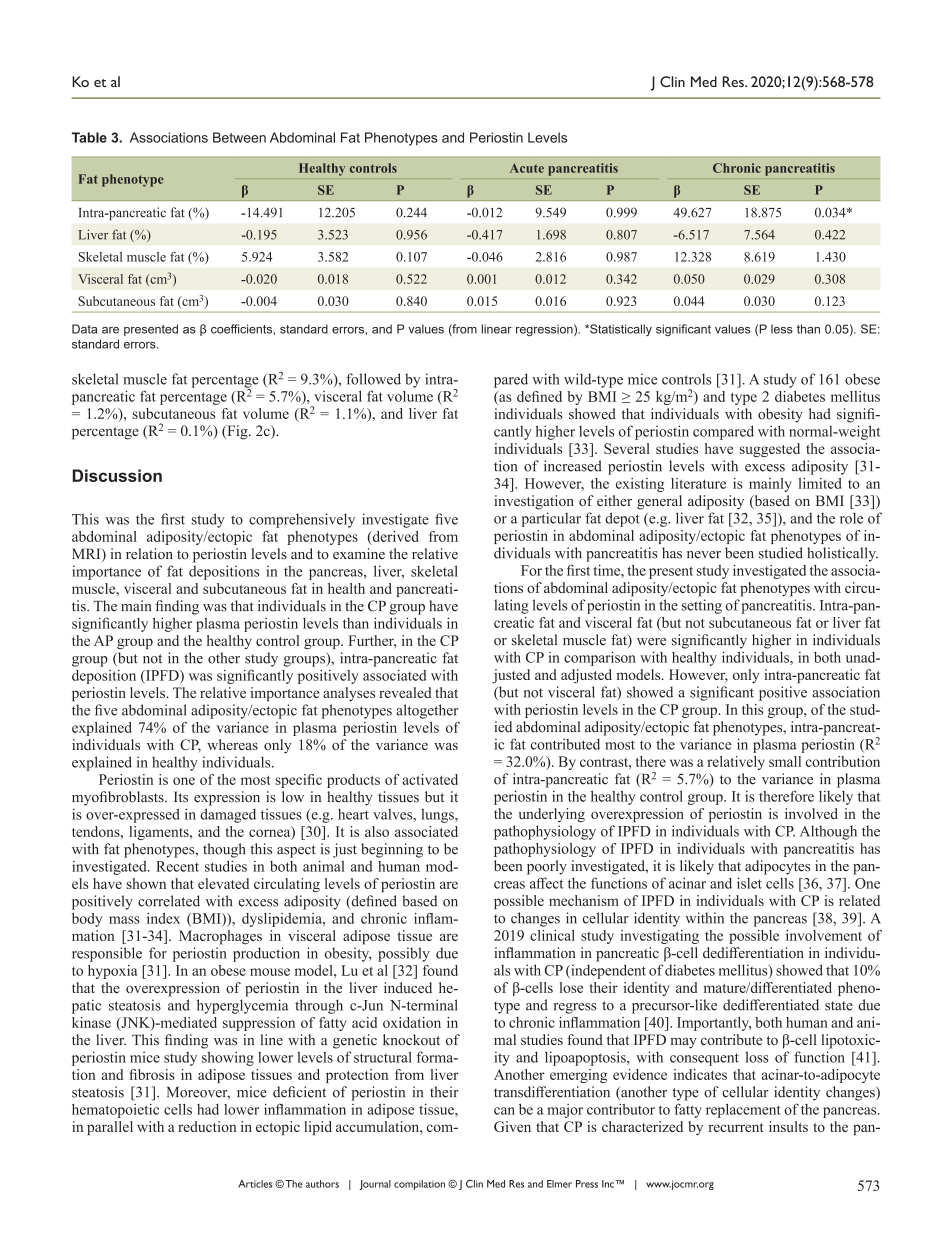 This screenshot has width=952, height=1233. I want to click on involved, so click(811, 813).
